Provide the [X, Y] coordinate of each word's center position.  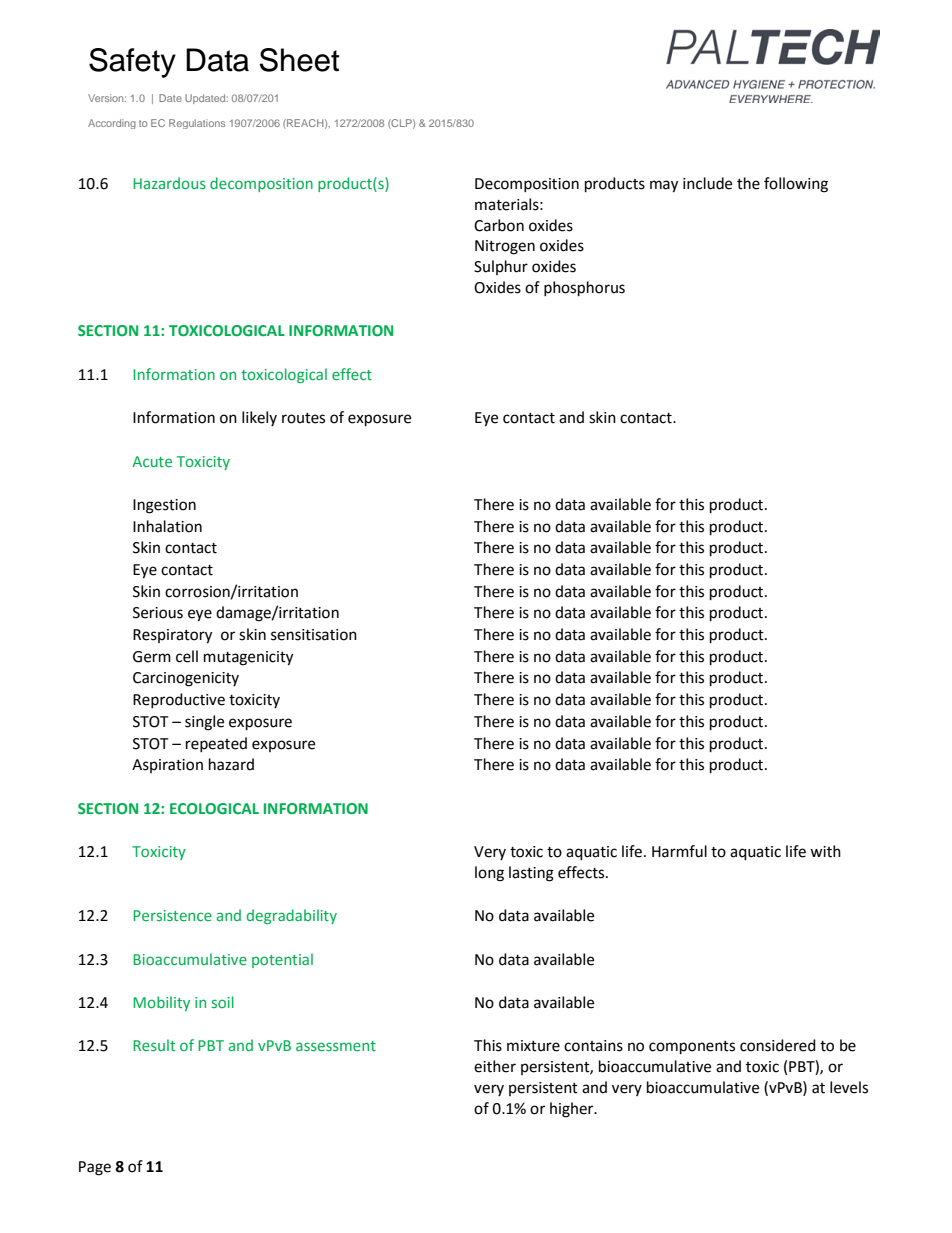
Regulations [197, 124]
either [495, 1066]
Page [95, 1168]
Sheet [299, 60]
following [796, 185]
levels [849, 1087]
